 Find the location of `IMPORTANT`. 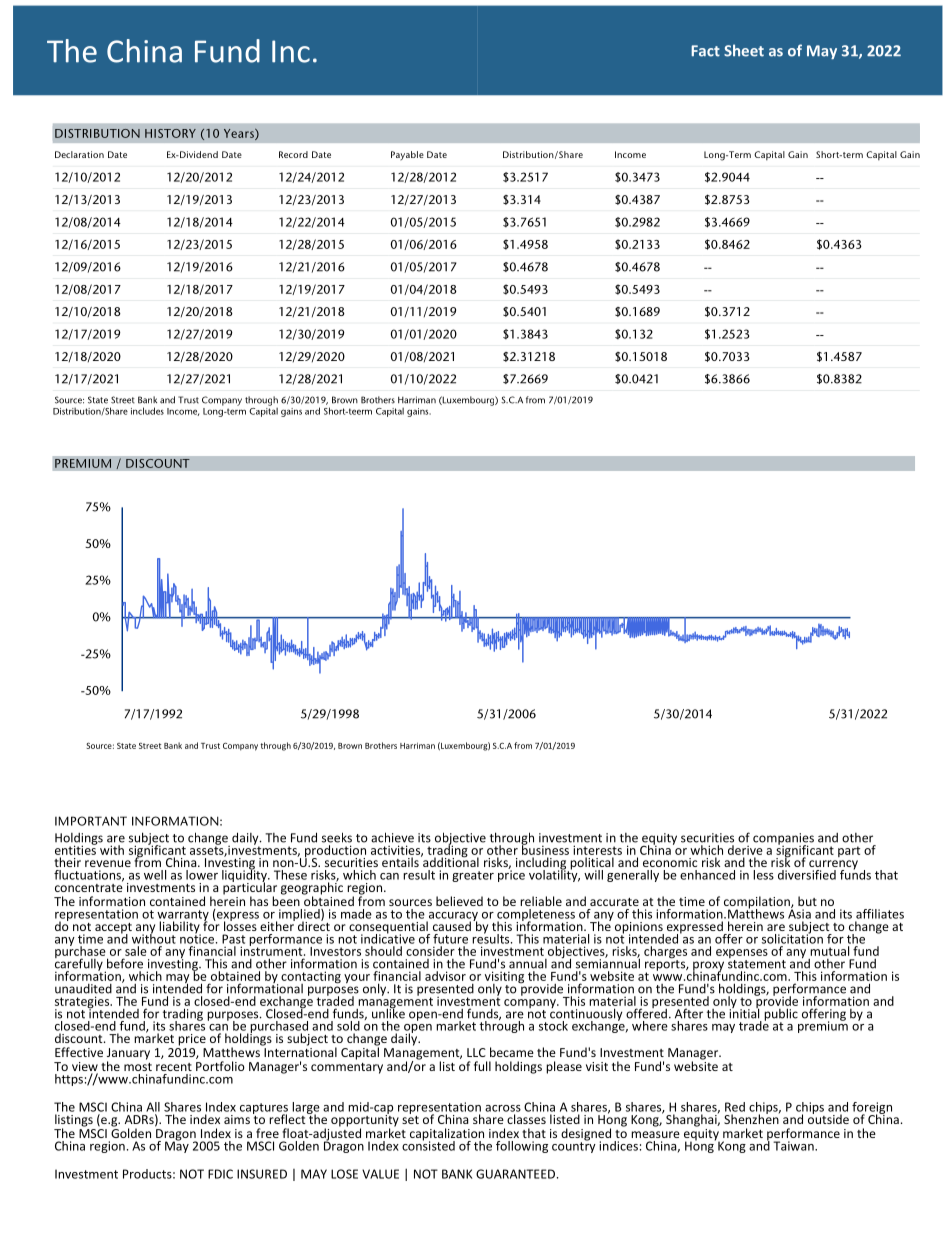

IMPORTANT is located at coordinates (91, 821).
